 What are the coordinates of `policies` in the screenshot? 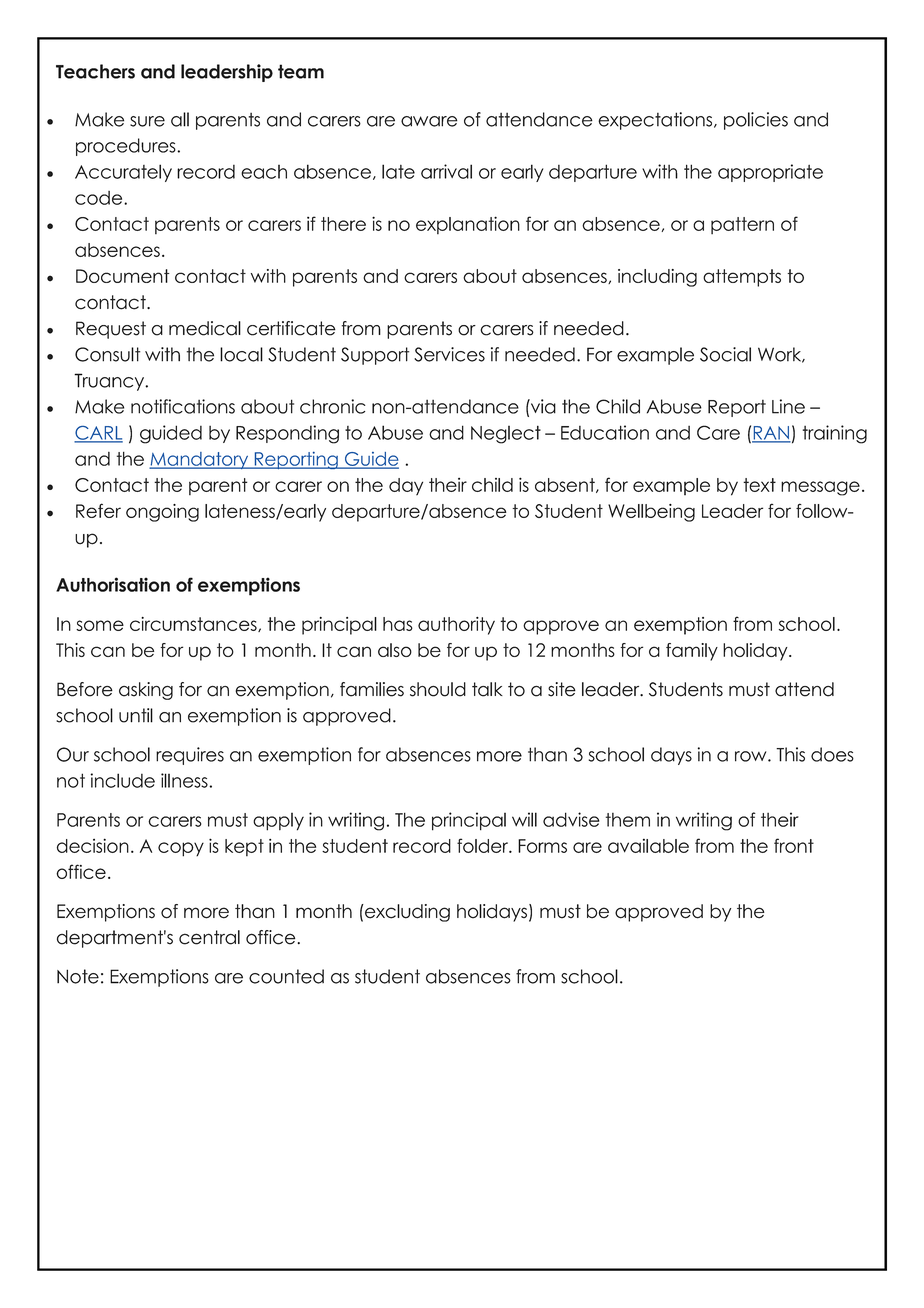 It's located at (756, 121).
